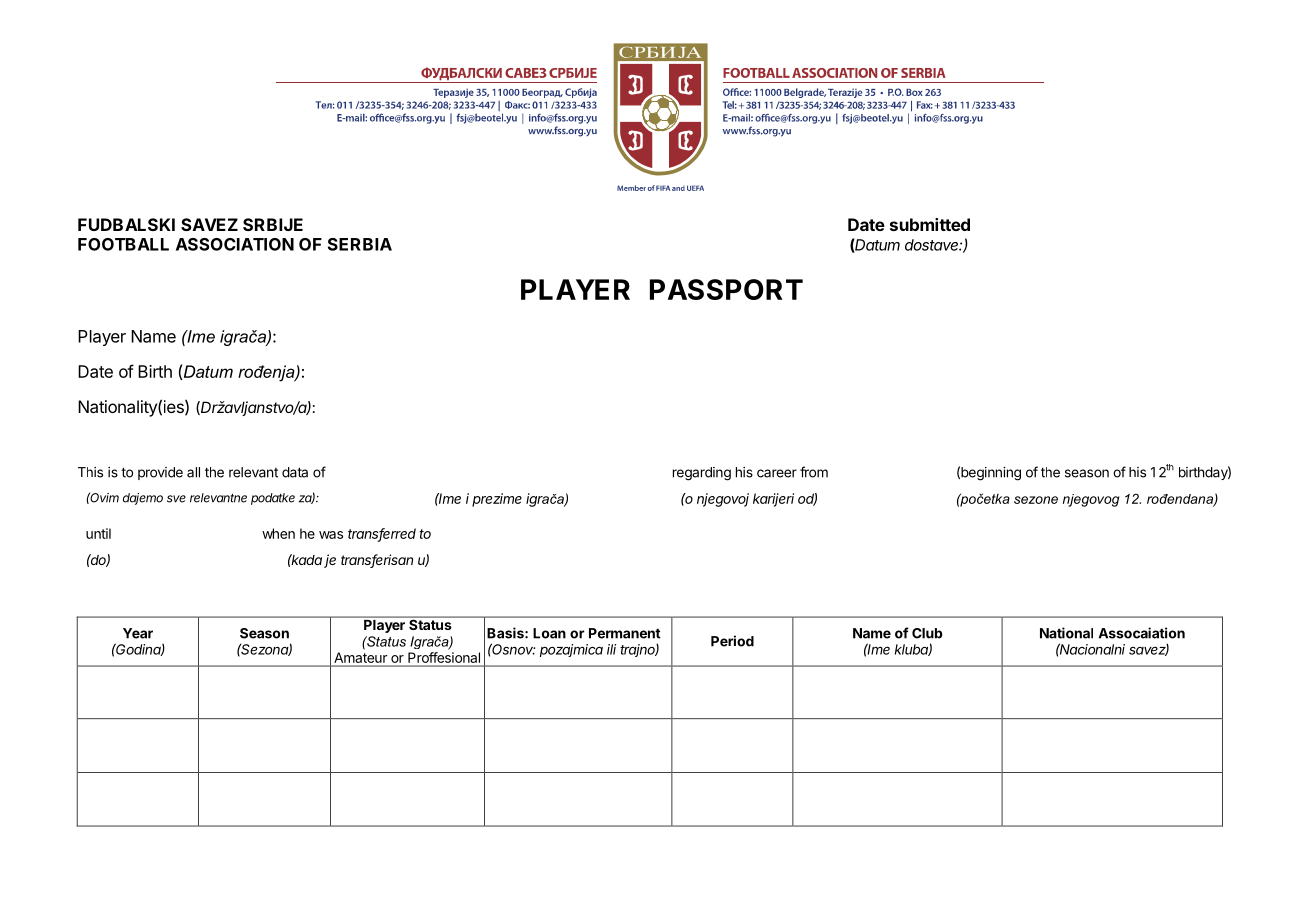 The image size is (1308, 924). Describe the element at coordinates (123, 244) in the screenshot. I see `FOOTBALL` at that location.
